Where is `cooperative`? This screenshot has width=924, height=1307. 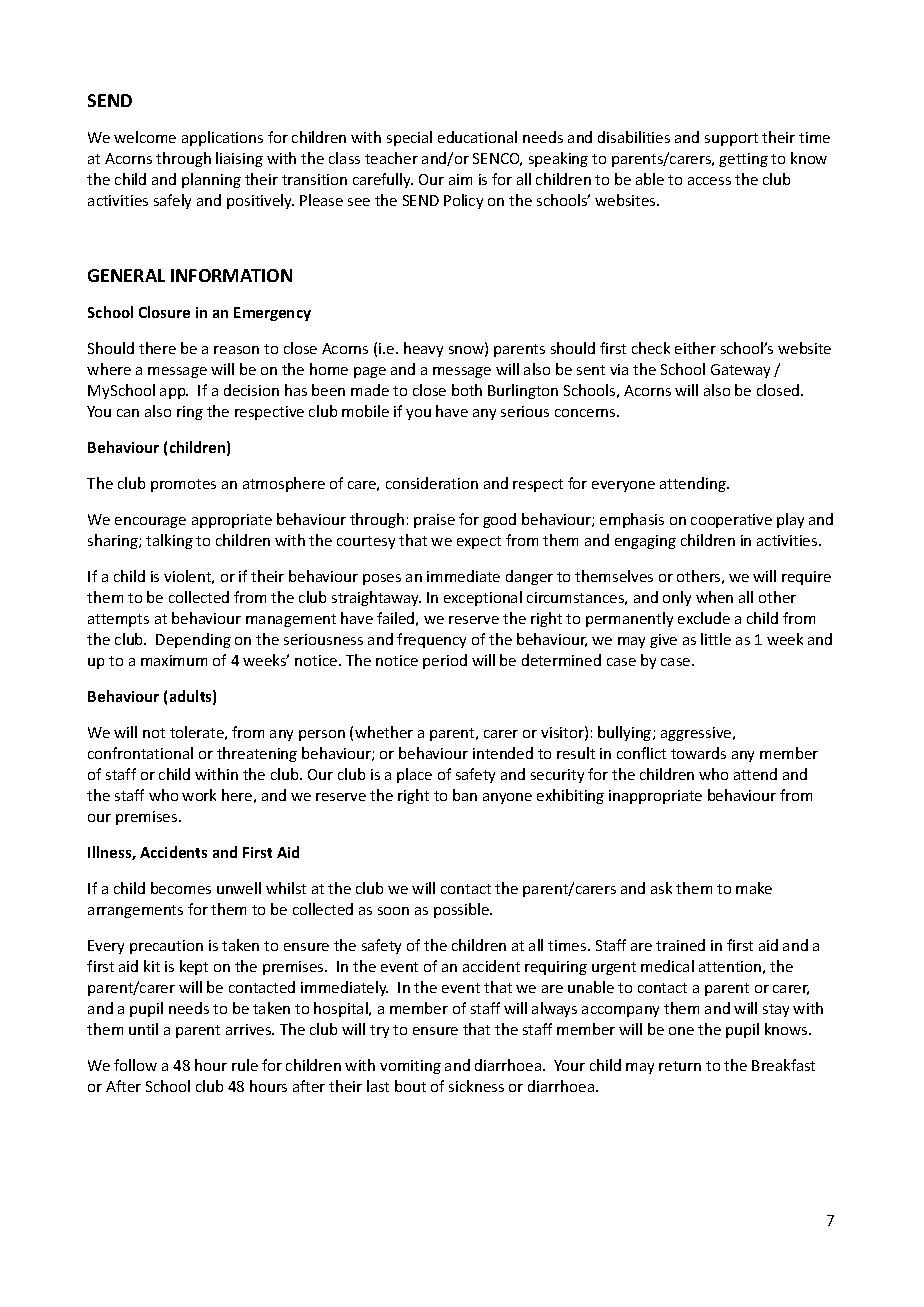 cooperative is located at coordinates (731, 521).
